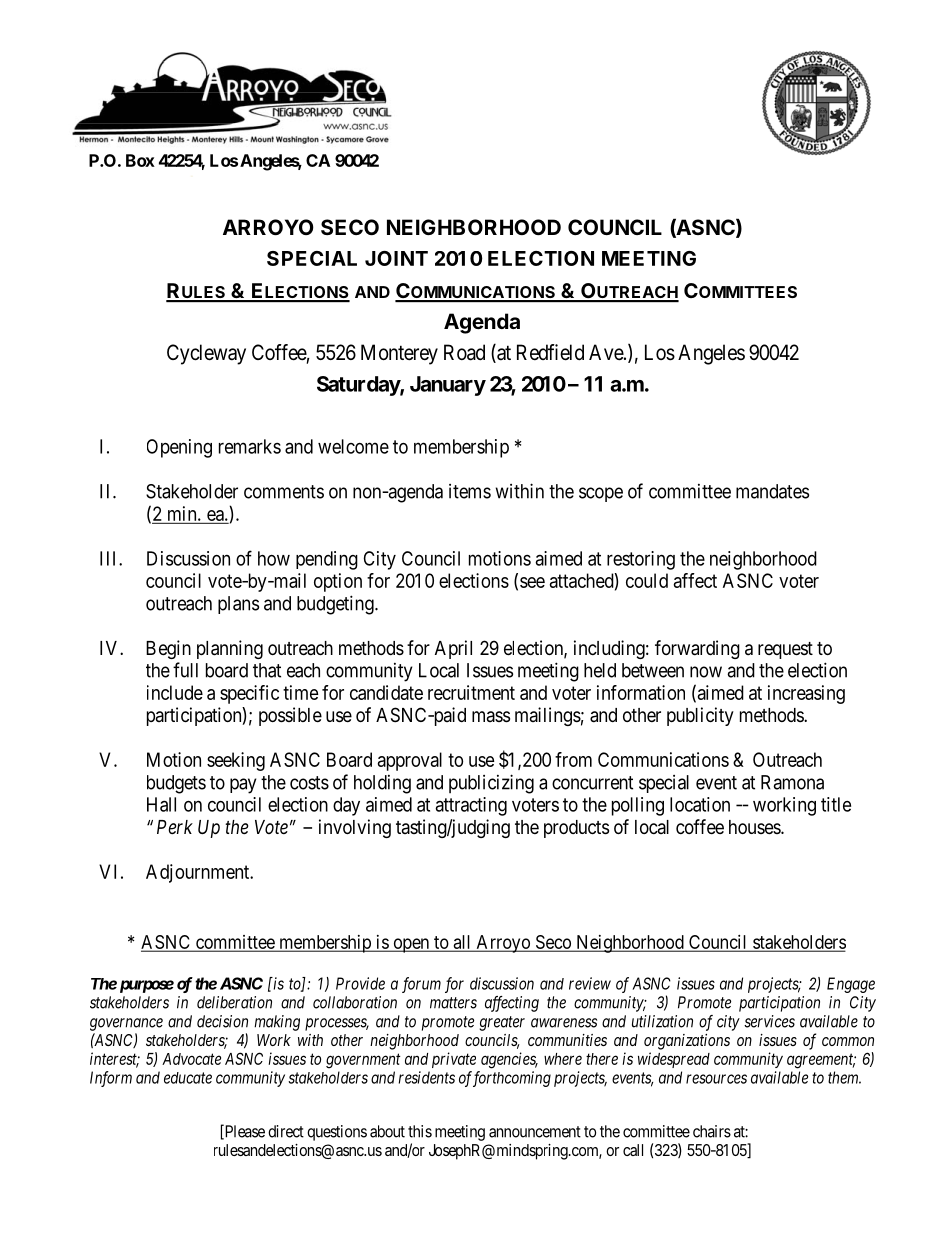 This page has width=952, height=1233. What do you see at coordinates (607, 352) in the page?
I see `Ave` at bounding box center [607, 352].
